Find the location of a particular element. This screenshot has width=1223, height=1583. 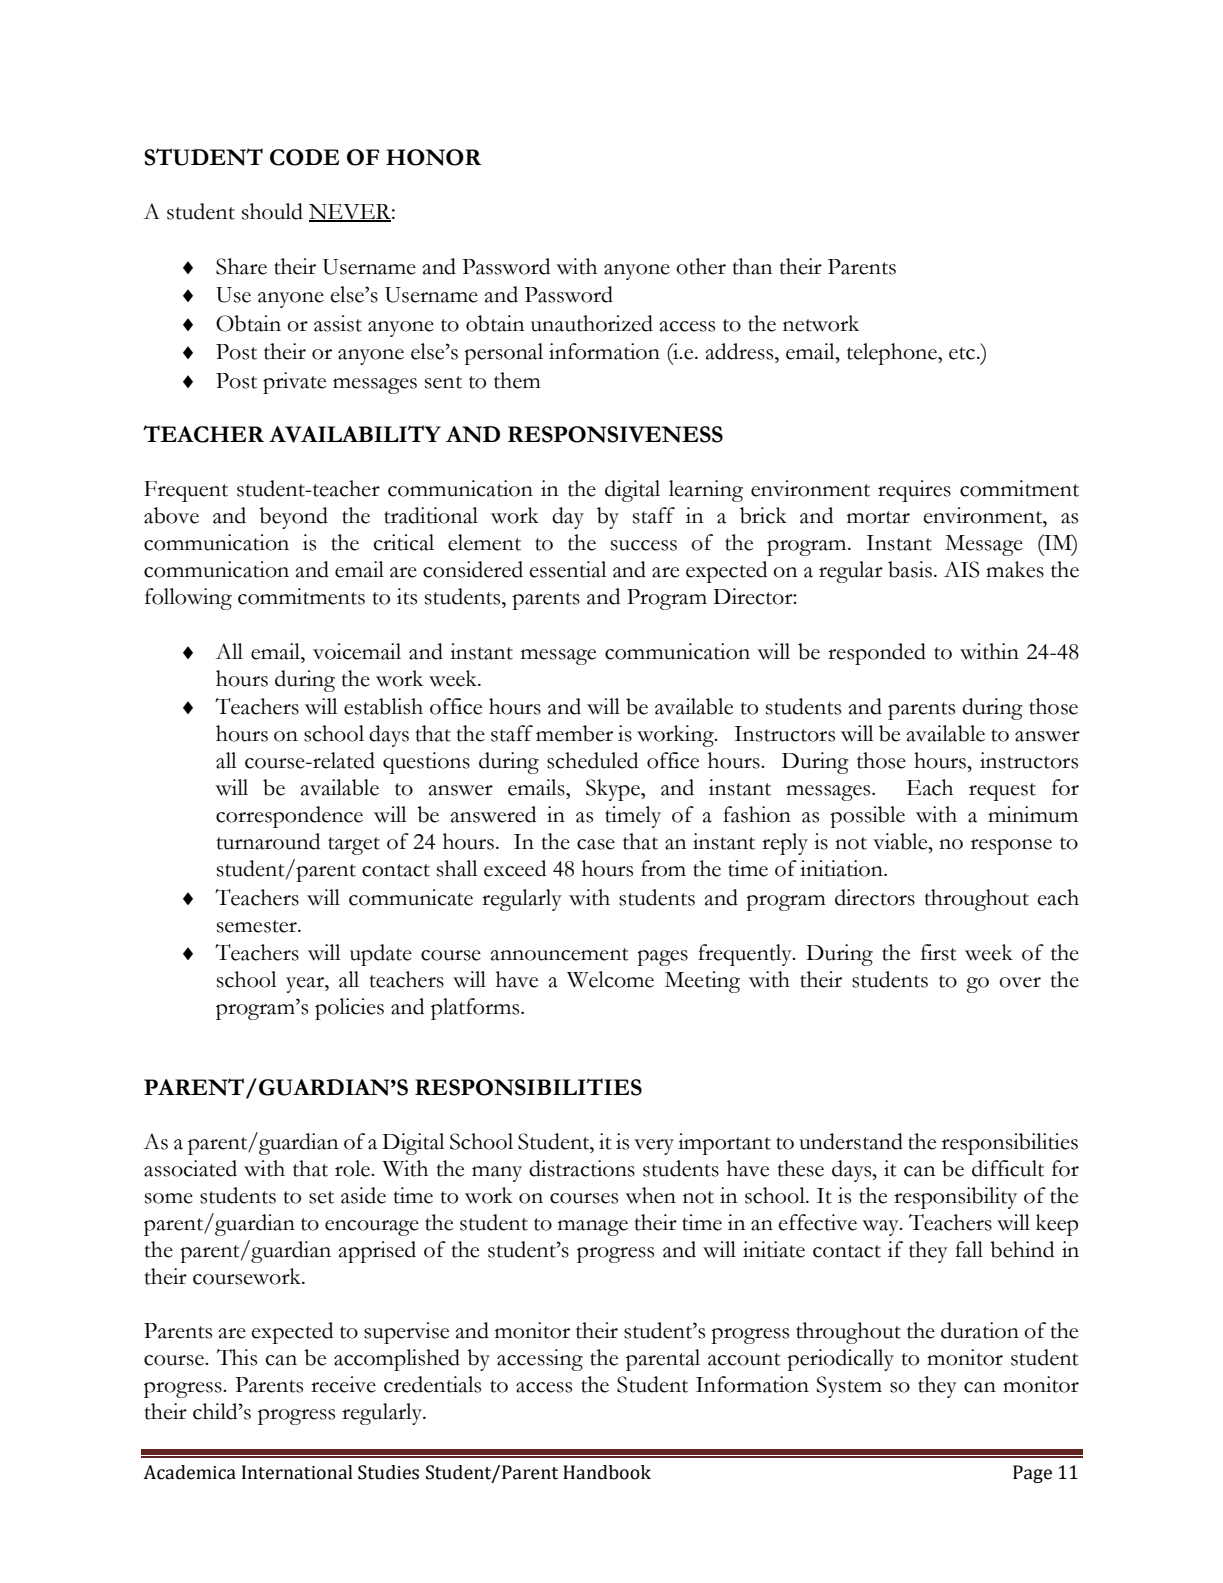

should is located at coordinates (272, 211).
